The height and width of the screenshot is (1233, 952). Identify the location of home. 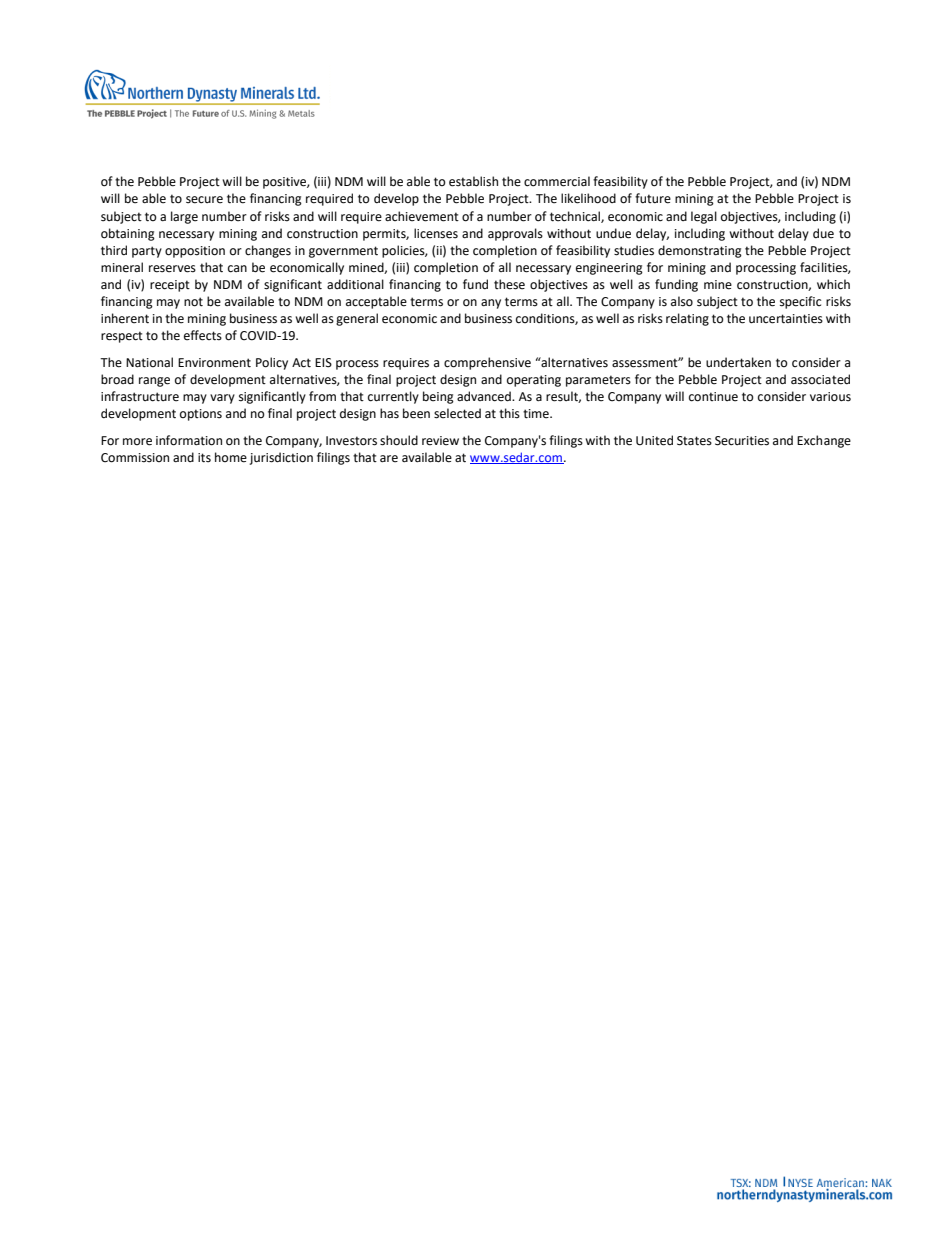
(231, 457).
